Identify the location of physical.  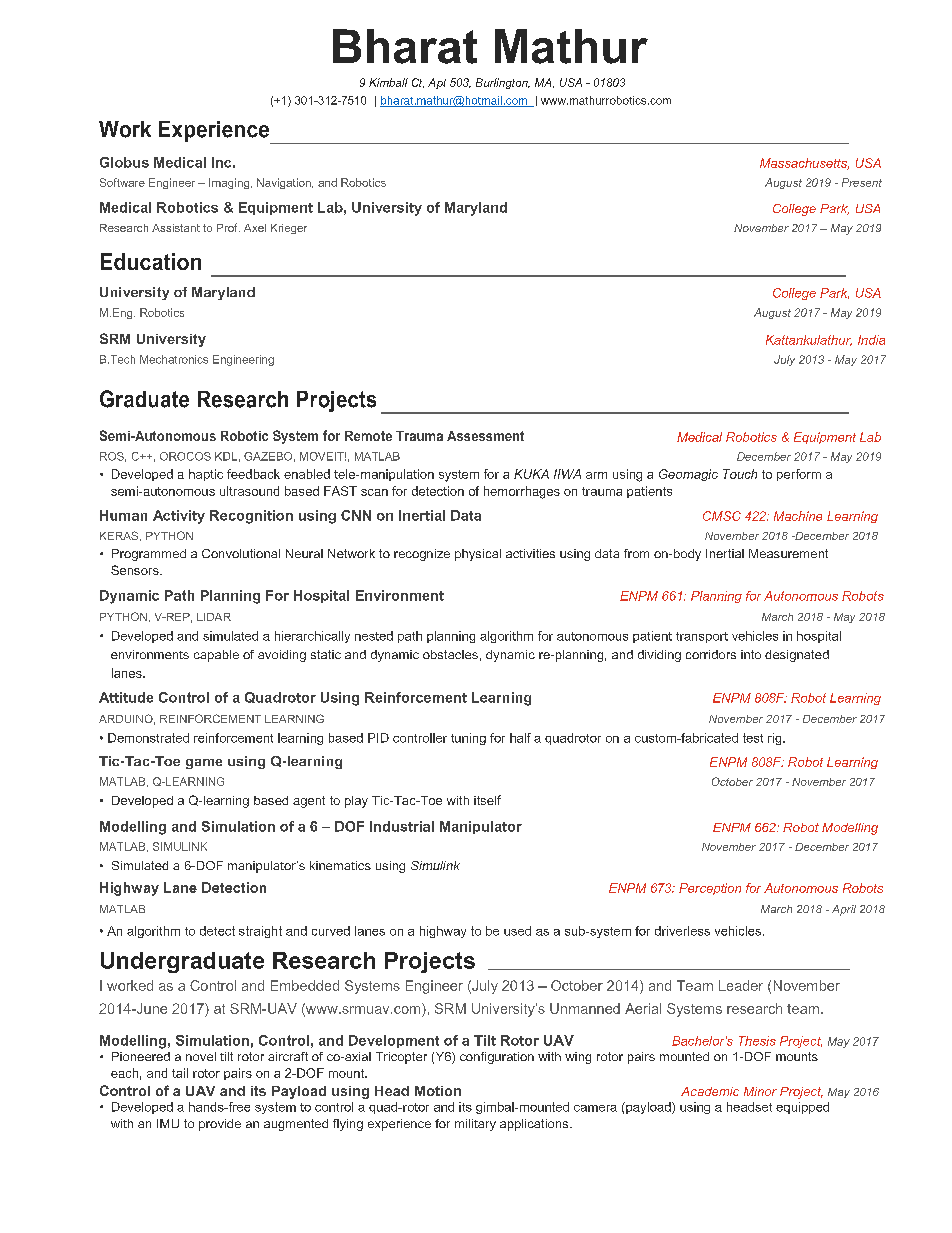
(478, 555).
